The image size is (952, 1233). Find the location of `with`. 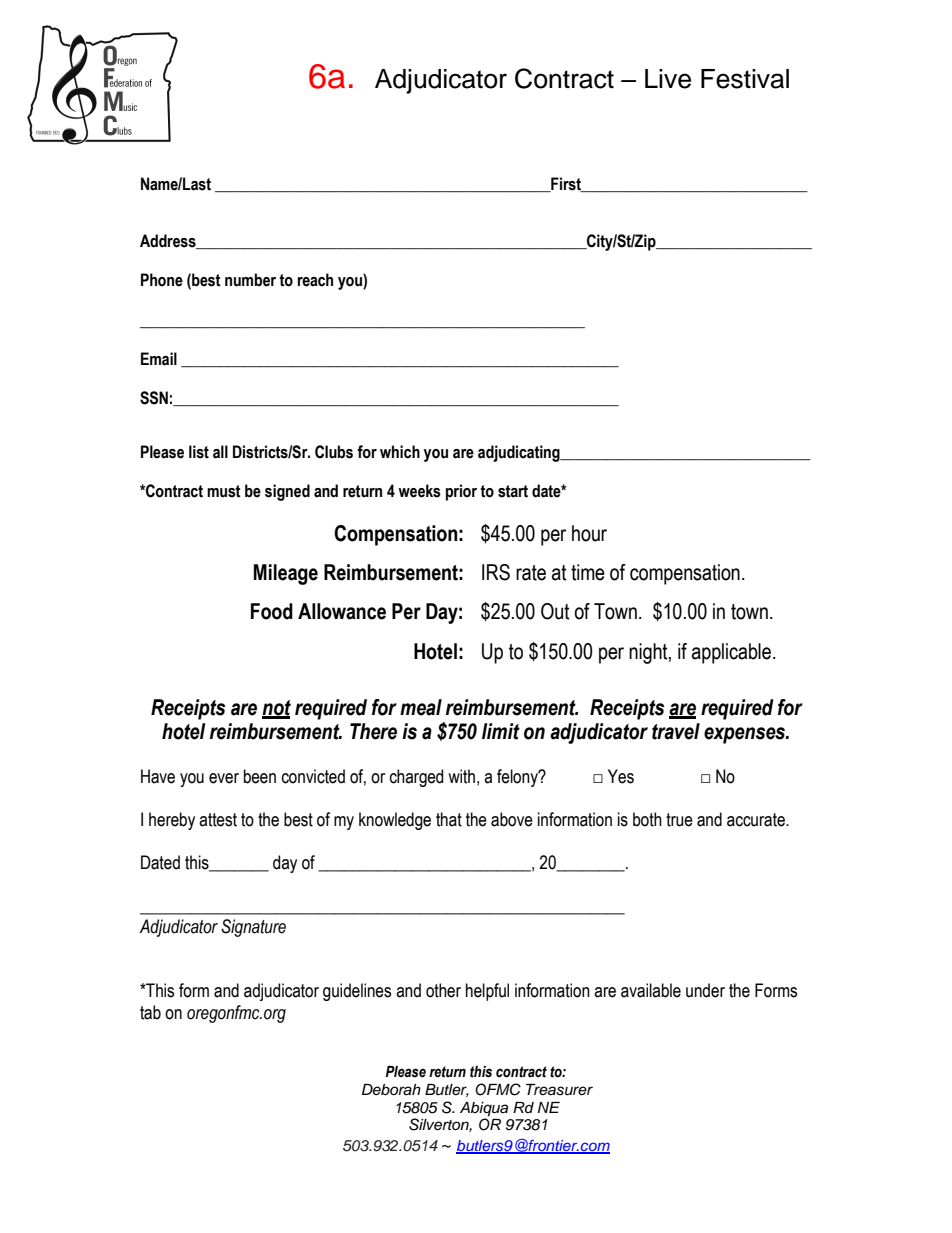

with is located at coordinates (461, 776).
